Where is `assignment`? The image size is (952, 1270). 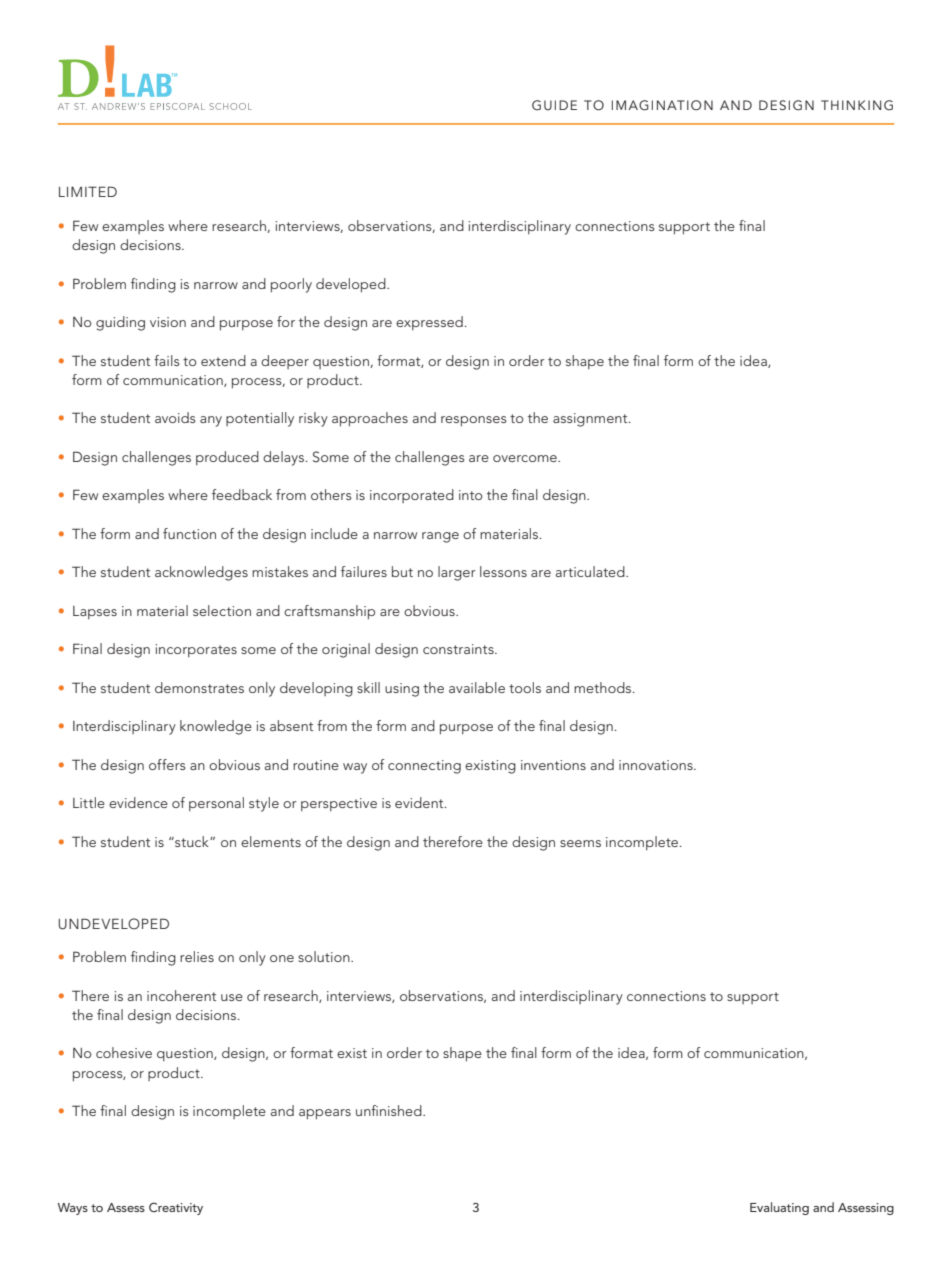 assignment is located at coordinates (591, 420).
